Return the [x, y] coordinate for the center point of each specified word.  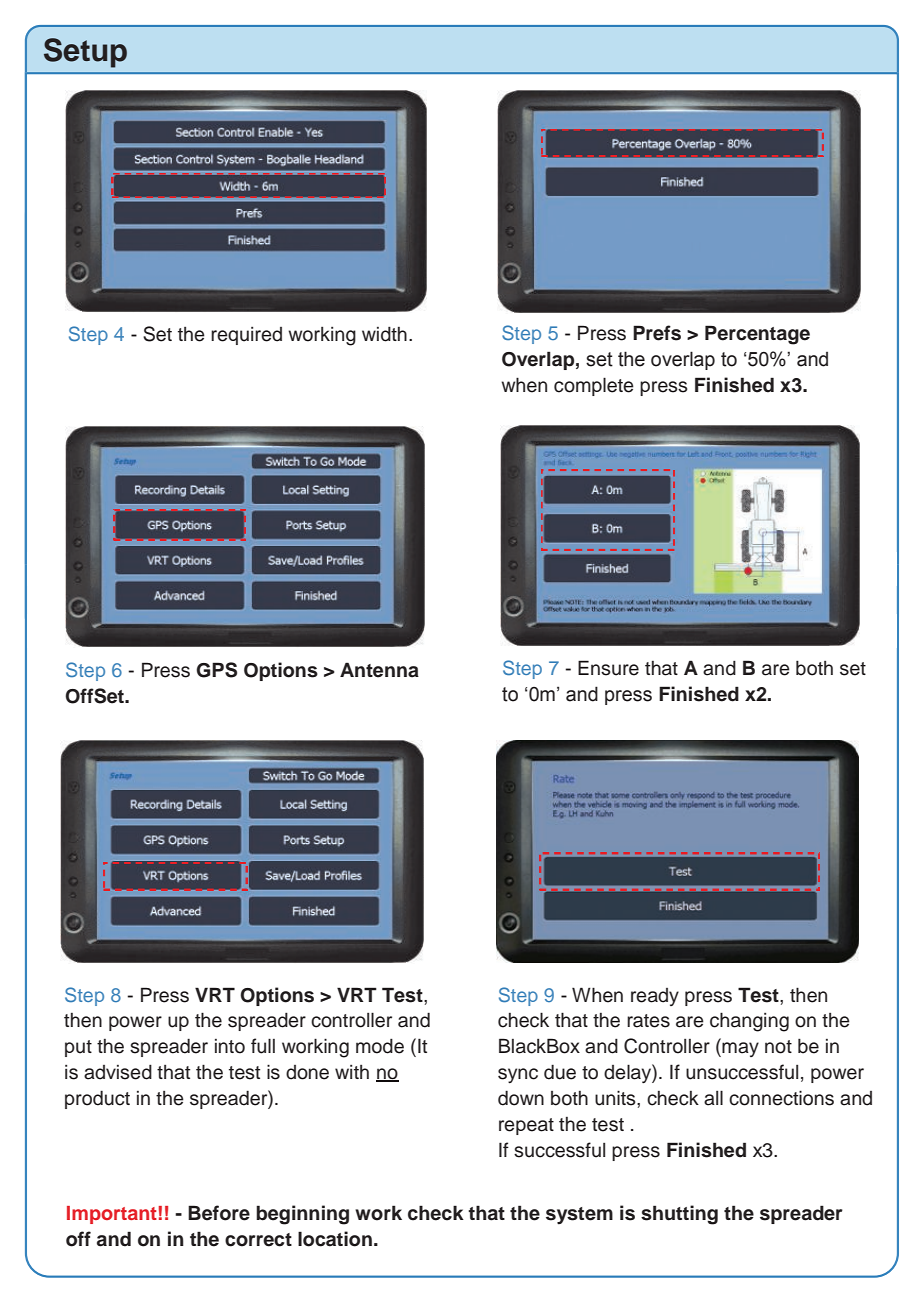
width [384, 334]
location [335, 1239]
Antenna [379, 670]
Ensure [608, 668]
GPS [217, 670]
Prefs [657, 333]
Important [112, 1215]
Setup [85, 53]
